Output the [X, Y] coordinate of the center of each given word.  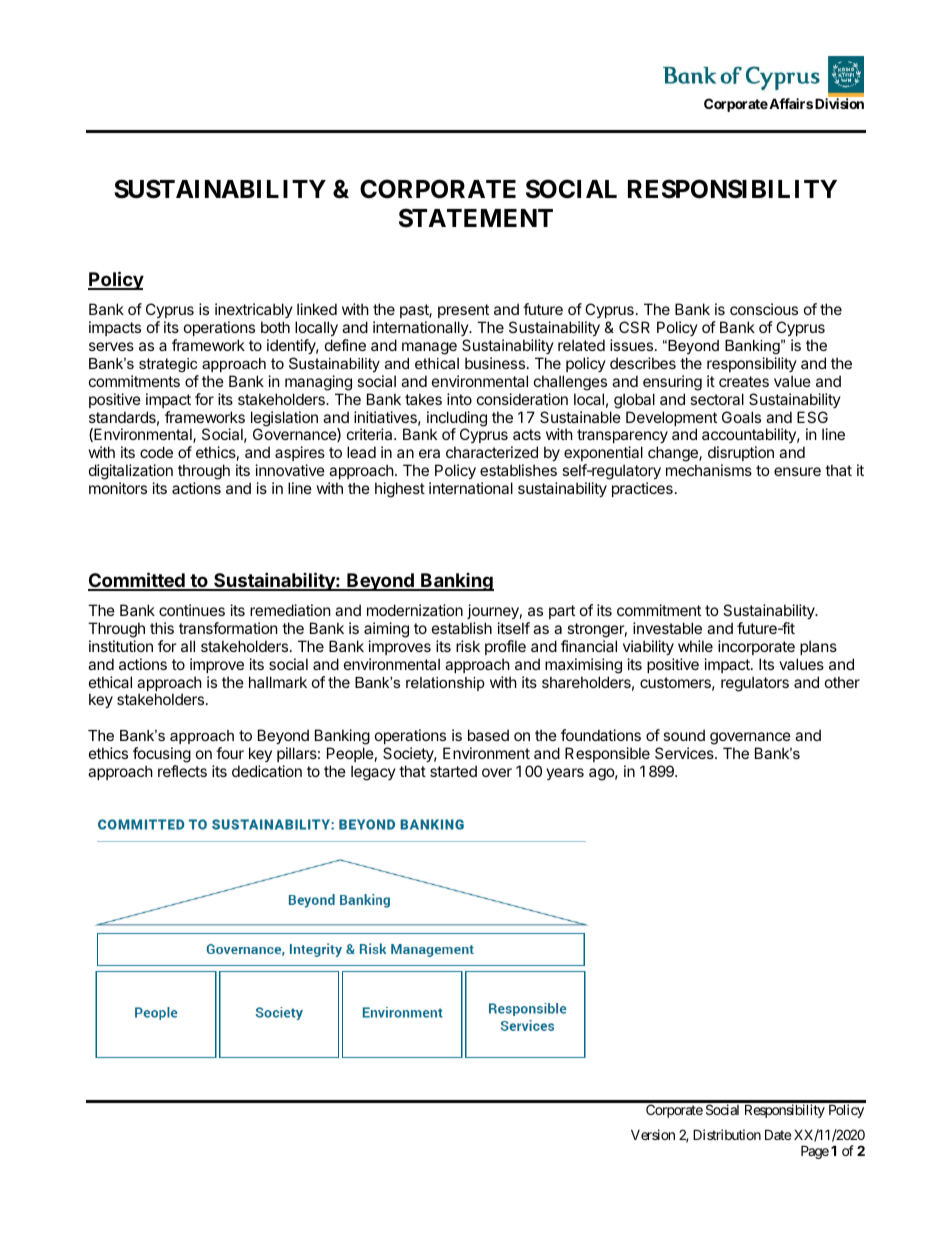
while [695, 646]
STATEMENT [476, 218]
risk [468, 646]
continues [192, 610]
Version [653, 1134]
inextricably [254, 310]
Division [839, 103]
